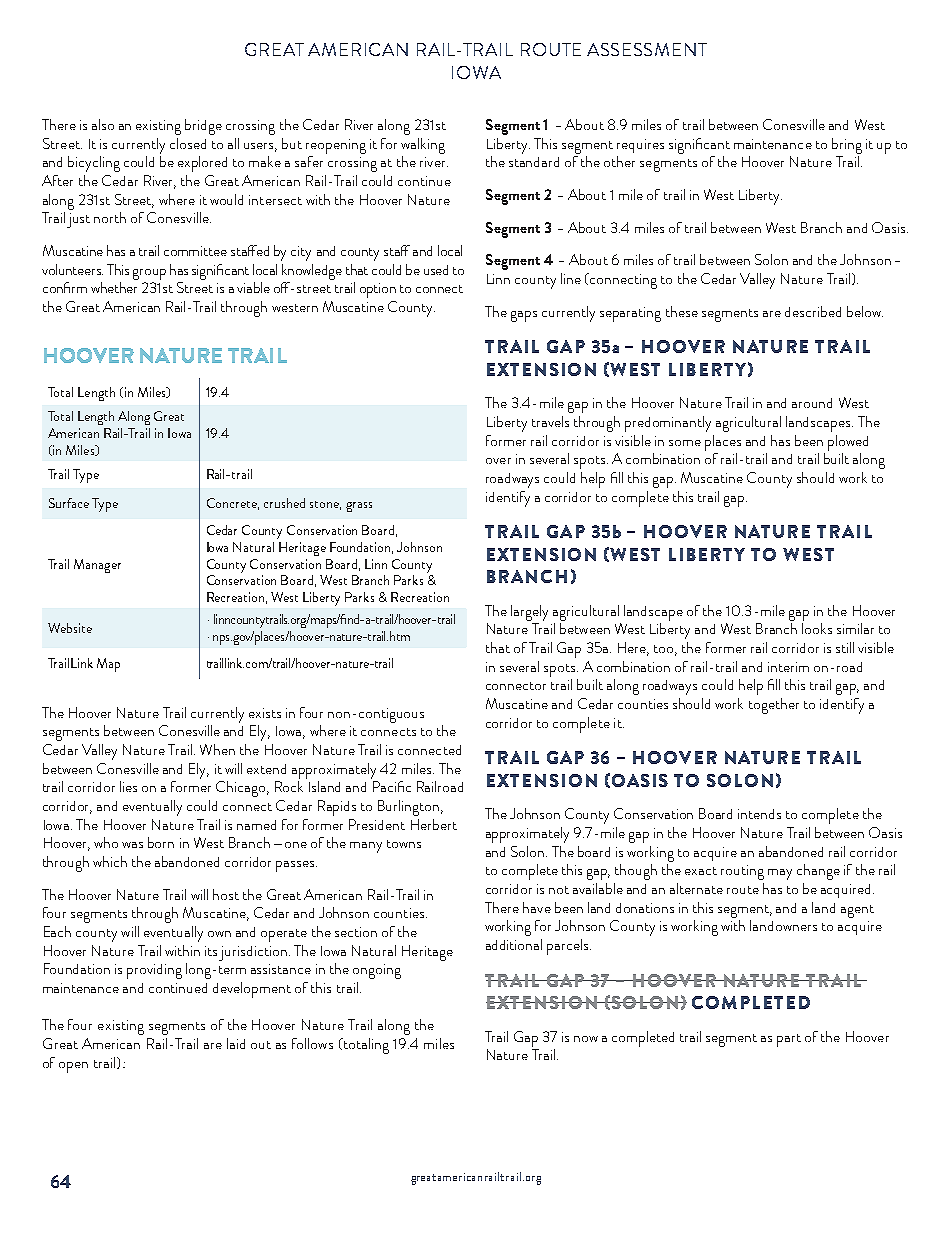  Describe the element at coordinates (359, 507) in the page. I see `grass` at that location.
